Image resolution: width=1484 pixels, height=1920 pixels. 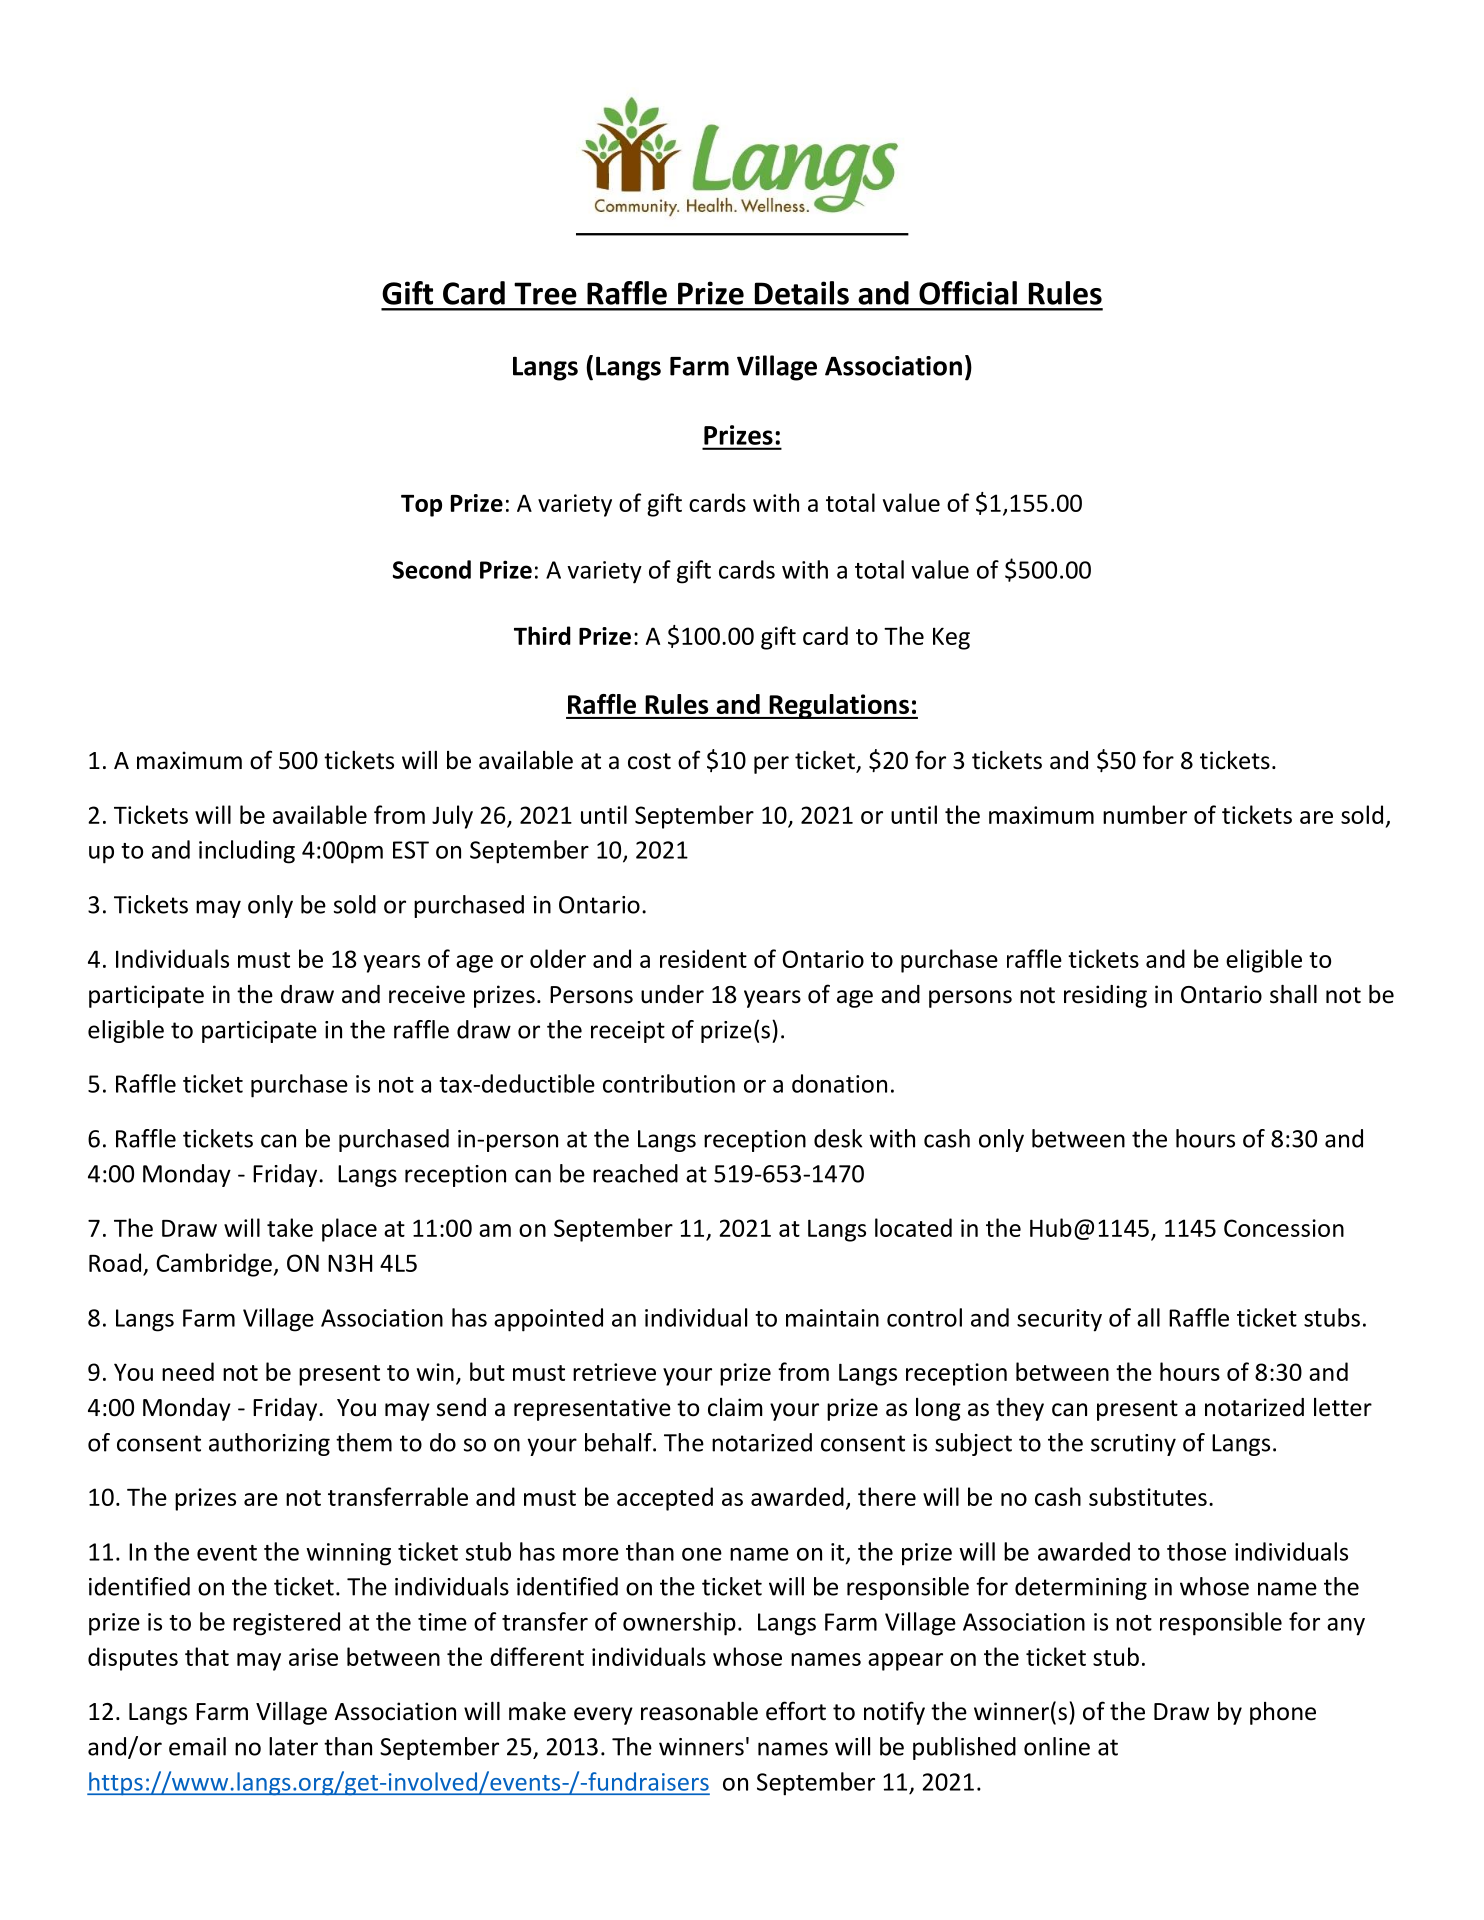 I want to click on number, so click(x=1145, y=814).
